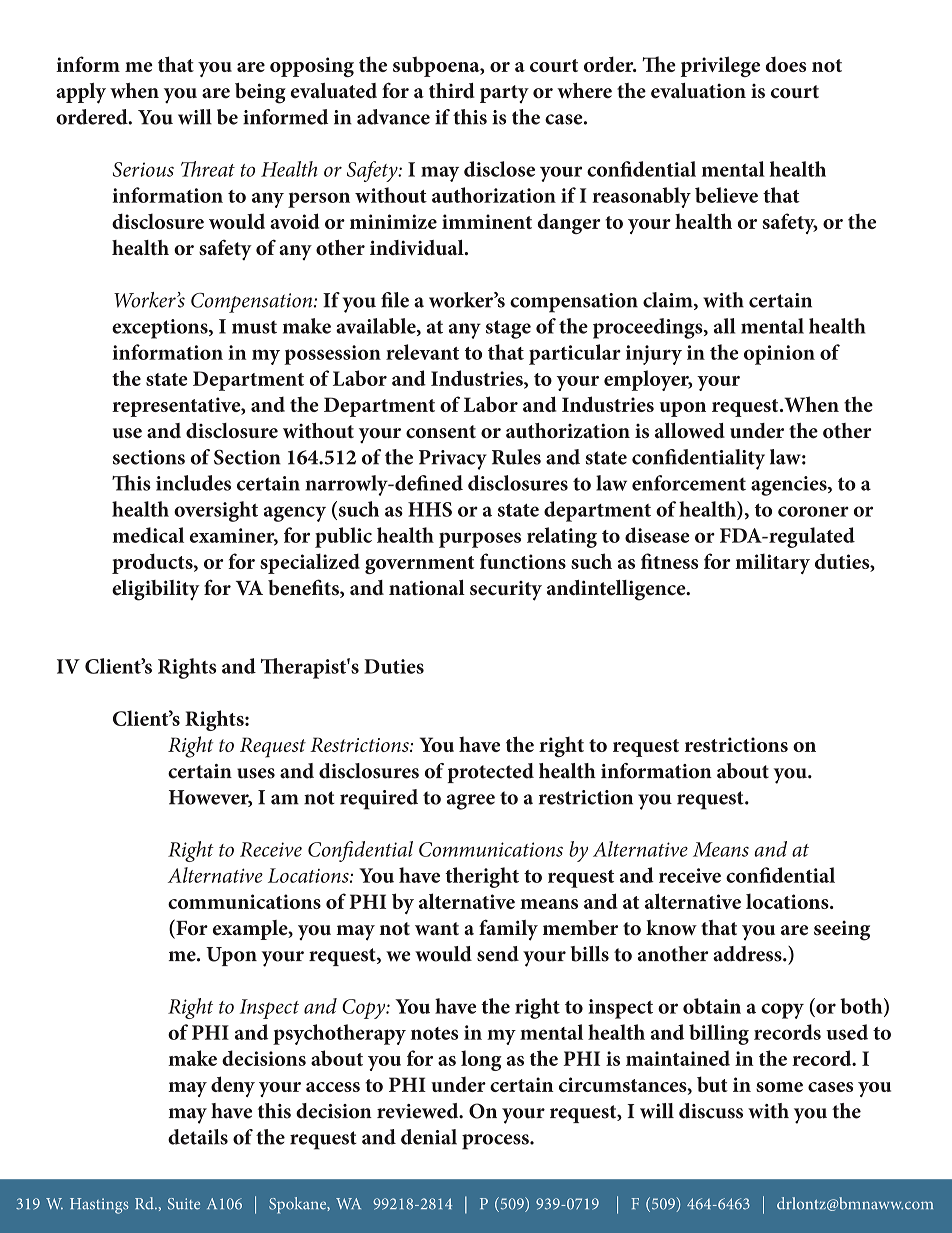 This image has height=1233, width=952. What do you see at coordinates (496, 1142) in the image?
I see `process` at bounding box center [496, 1142].
